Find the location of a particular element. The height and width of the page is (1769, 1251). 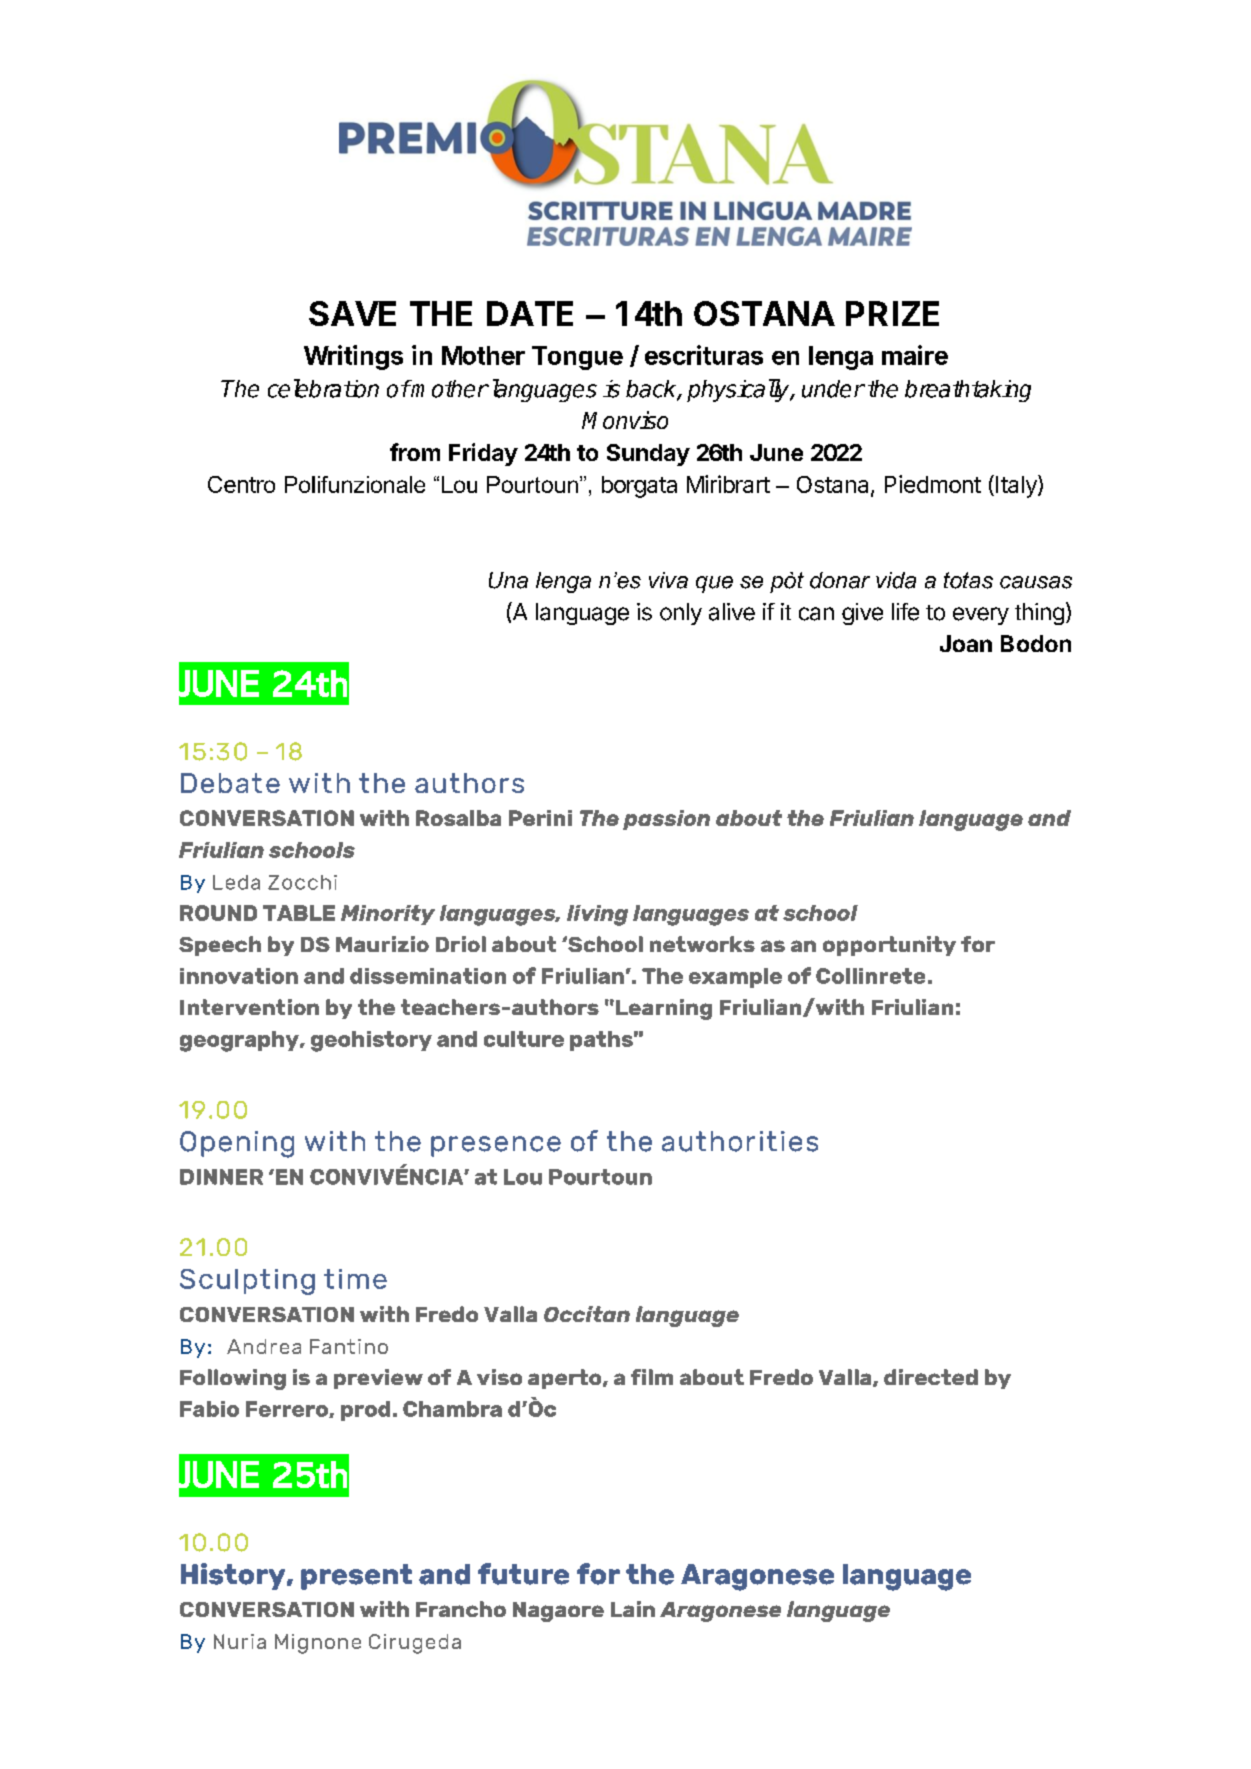

Debate is located at coordinates (230, 783).
